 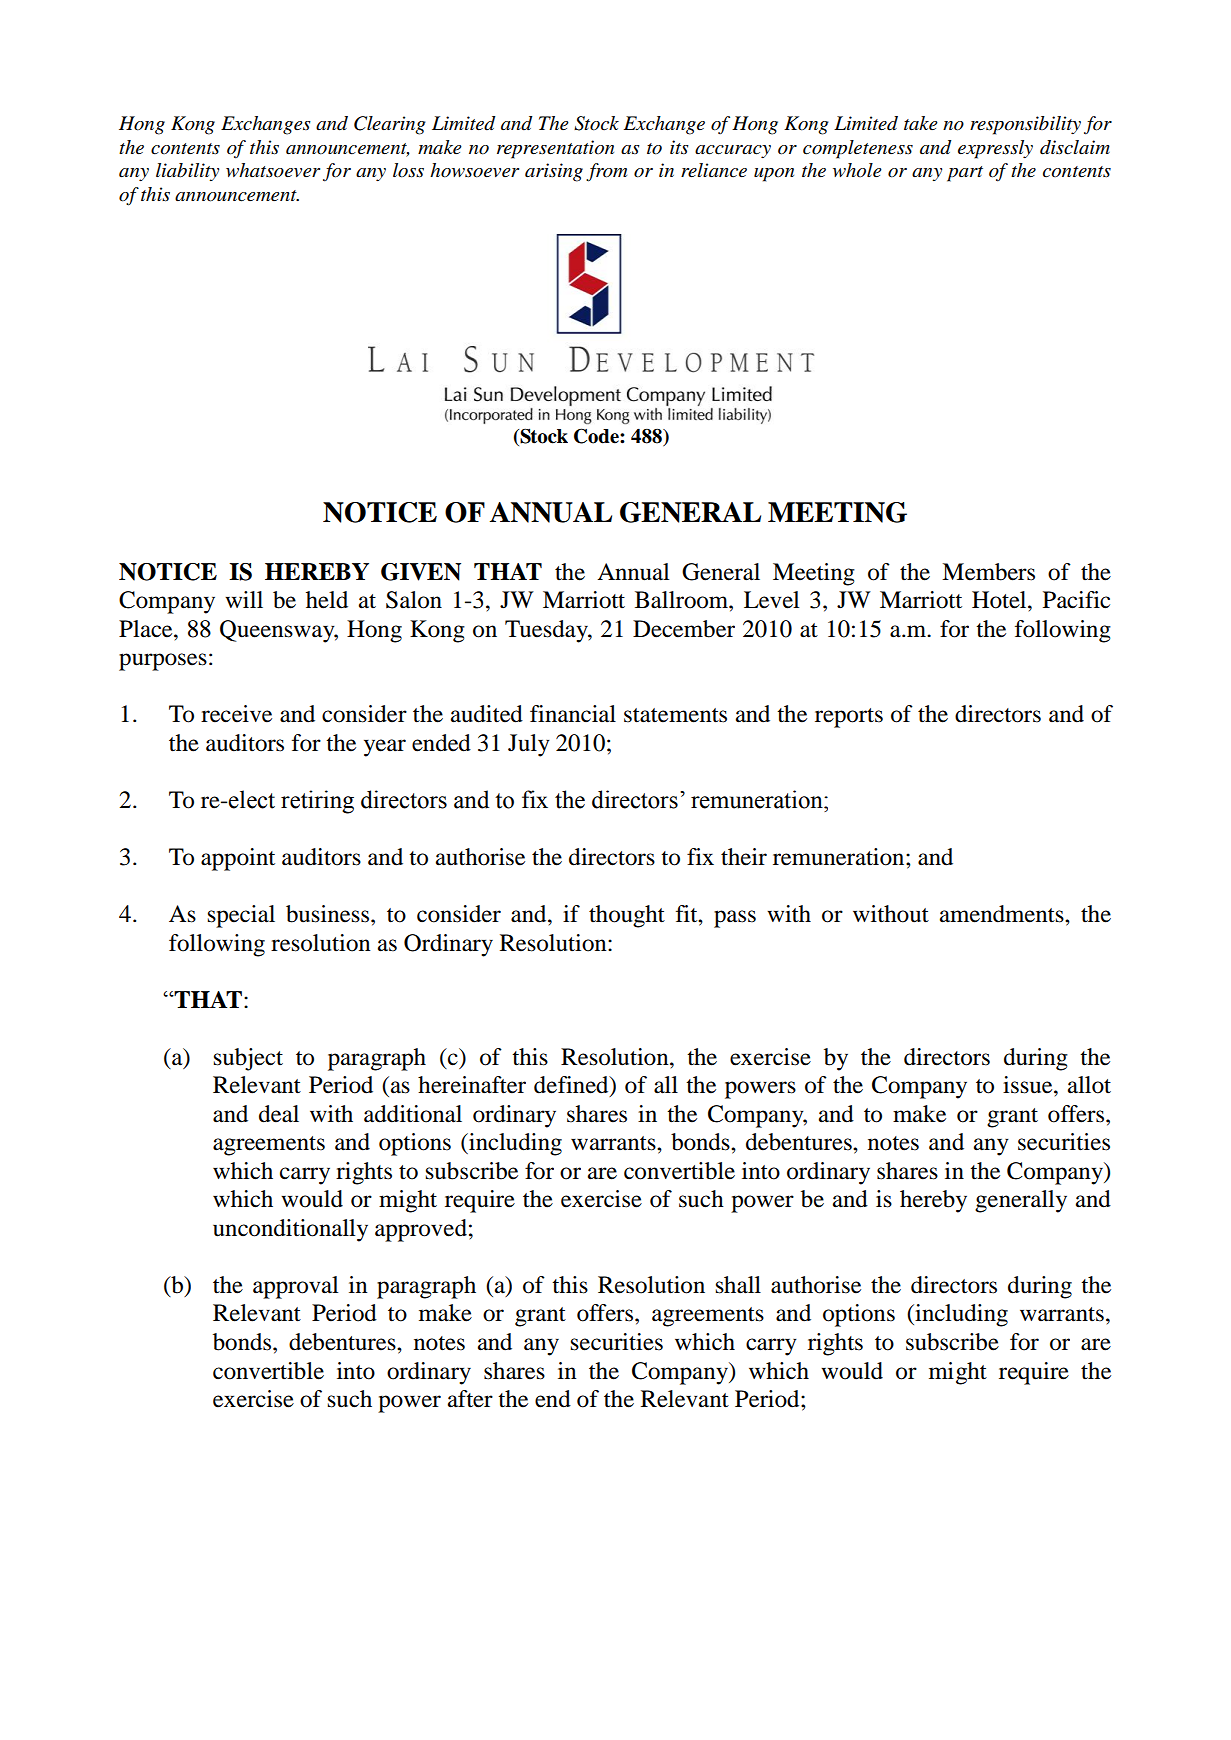 What do you see at coordinates (627, 916) in the screenshot?
I see `thought` at bounding box center [627, 916].
